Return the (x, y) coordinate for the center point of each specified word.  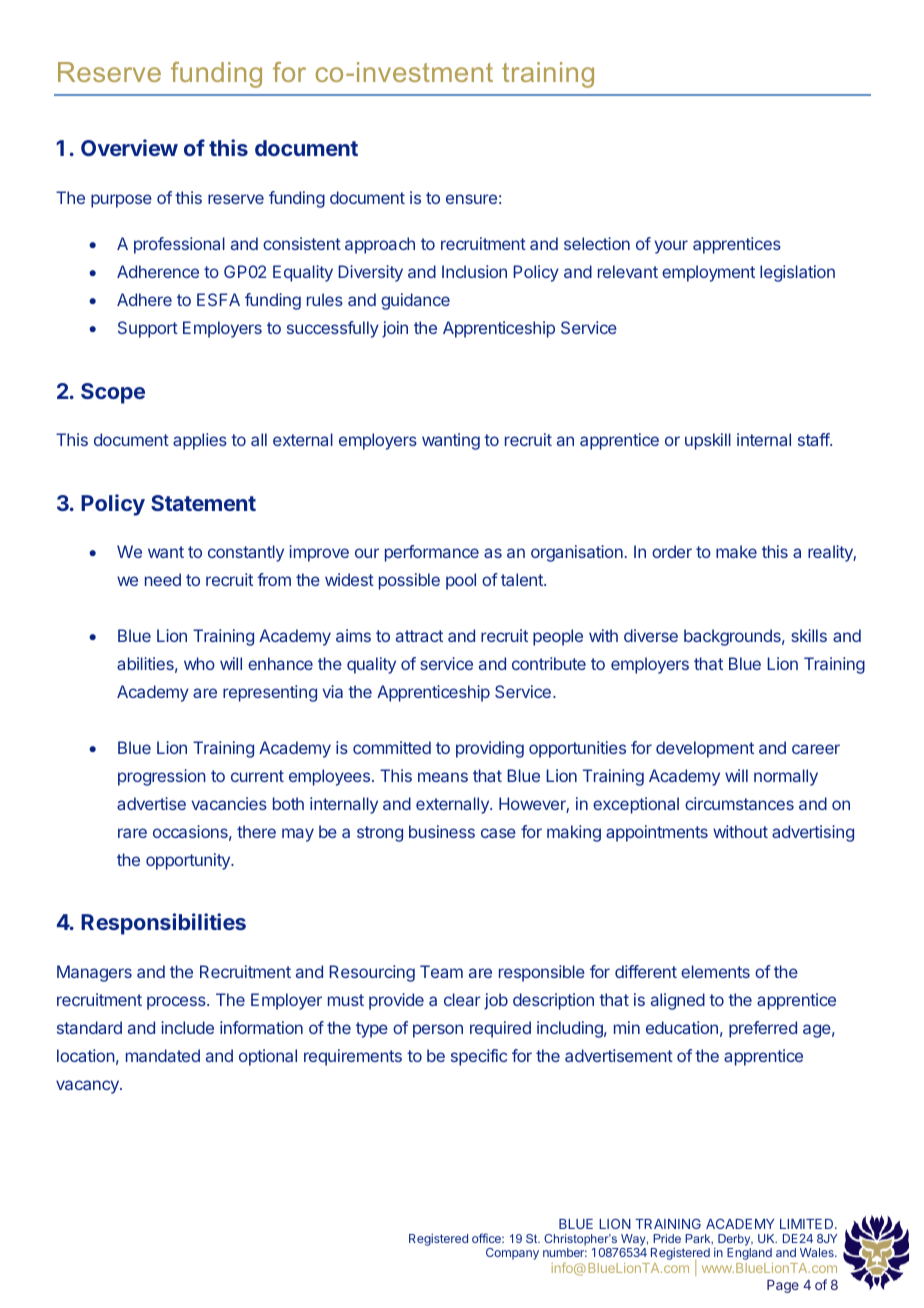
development (705, 749)
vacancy (88, 1087)
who (199, 663)
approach (380, 245)
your (671, 247)
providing (490, 749)
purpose (121, 201)
